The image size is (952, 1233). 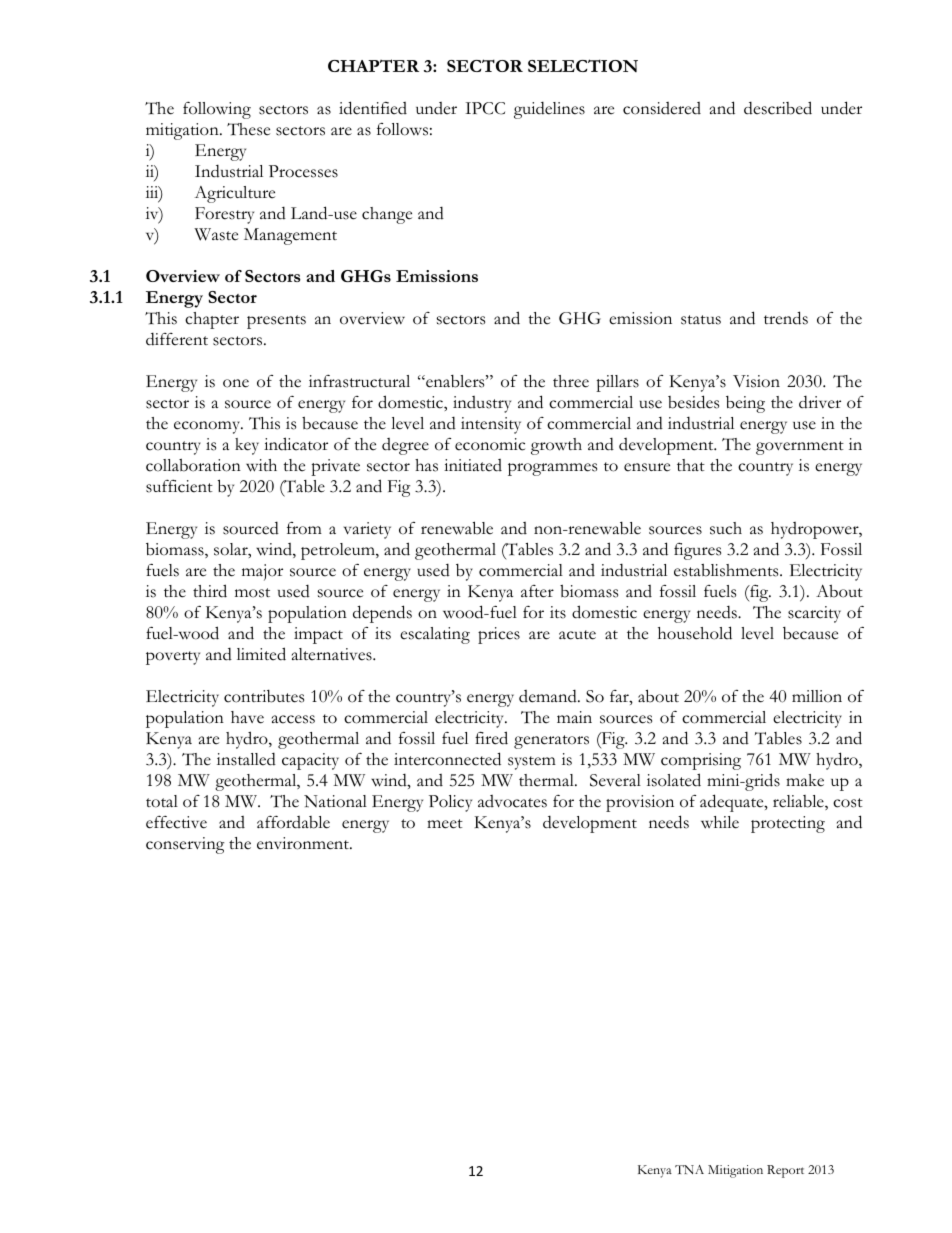 What do you see at coordinates (185, 845) in the screenshot?
I see `conserving` at bounding box center [185, 845].
